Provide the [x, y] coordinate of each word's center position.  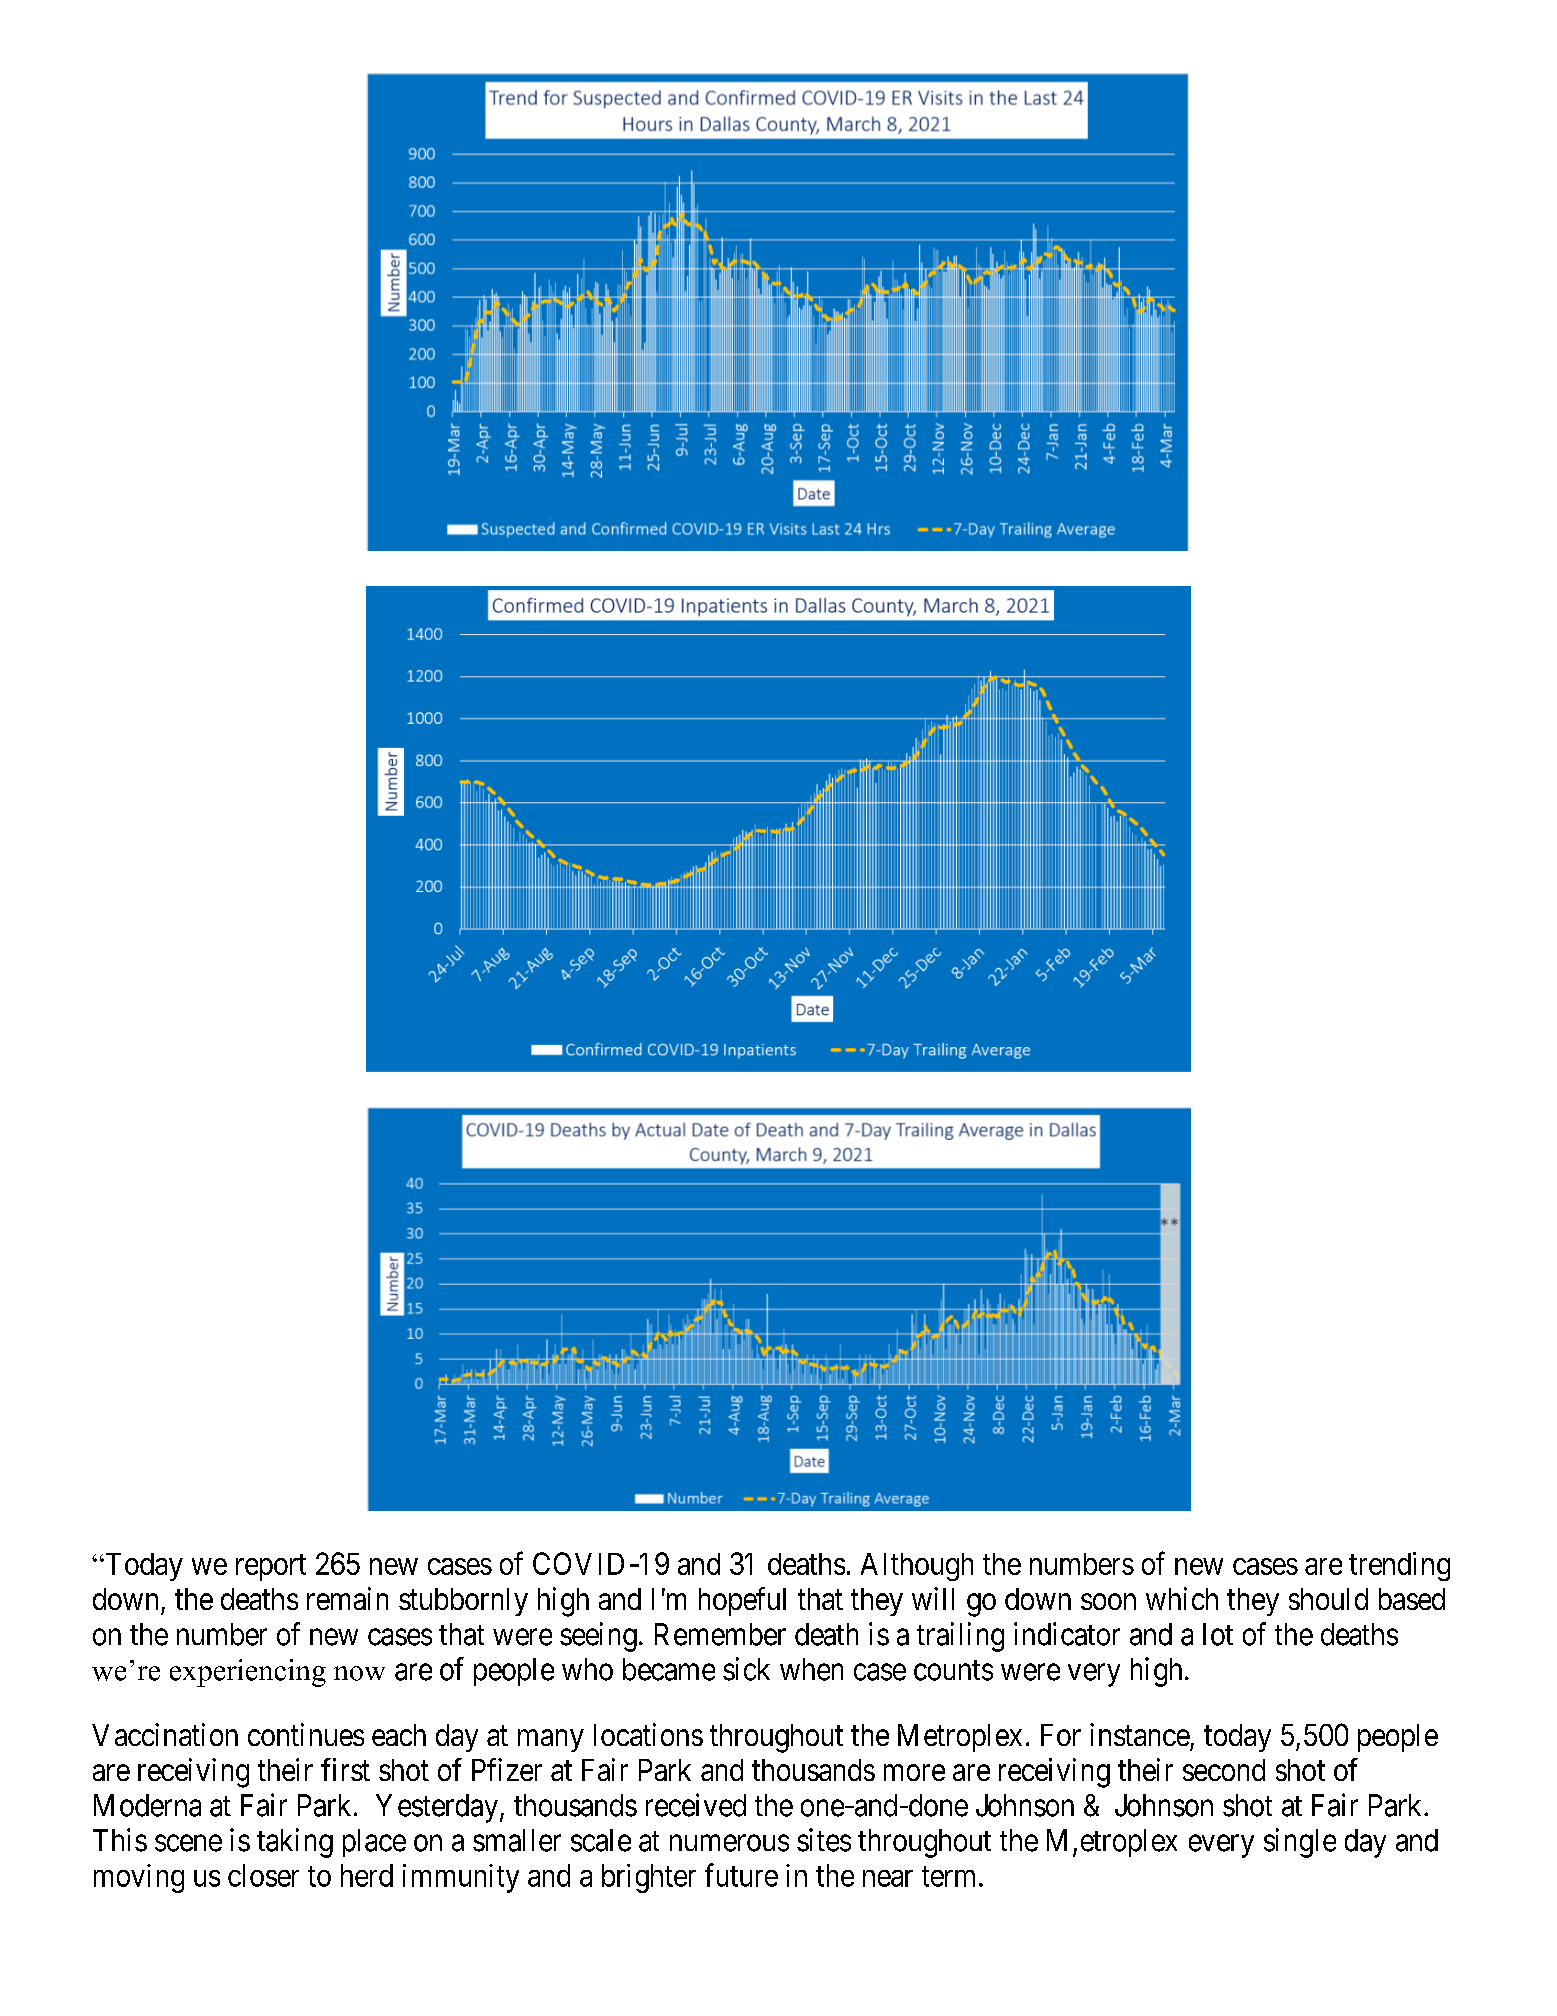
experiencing [248, 1673]
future [741, 1875]
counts [953, 1670]
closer [263, 1875]
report [271, 1568]
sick [746, 1669]
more [914, 1773]
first [345, 1769]
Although [917, 1567]
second [1224, 1770]
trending [1399, 1566]
